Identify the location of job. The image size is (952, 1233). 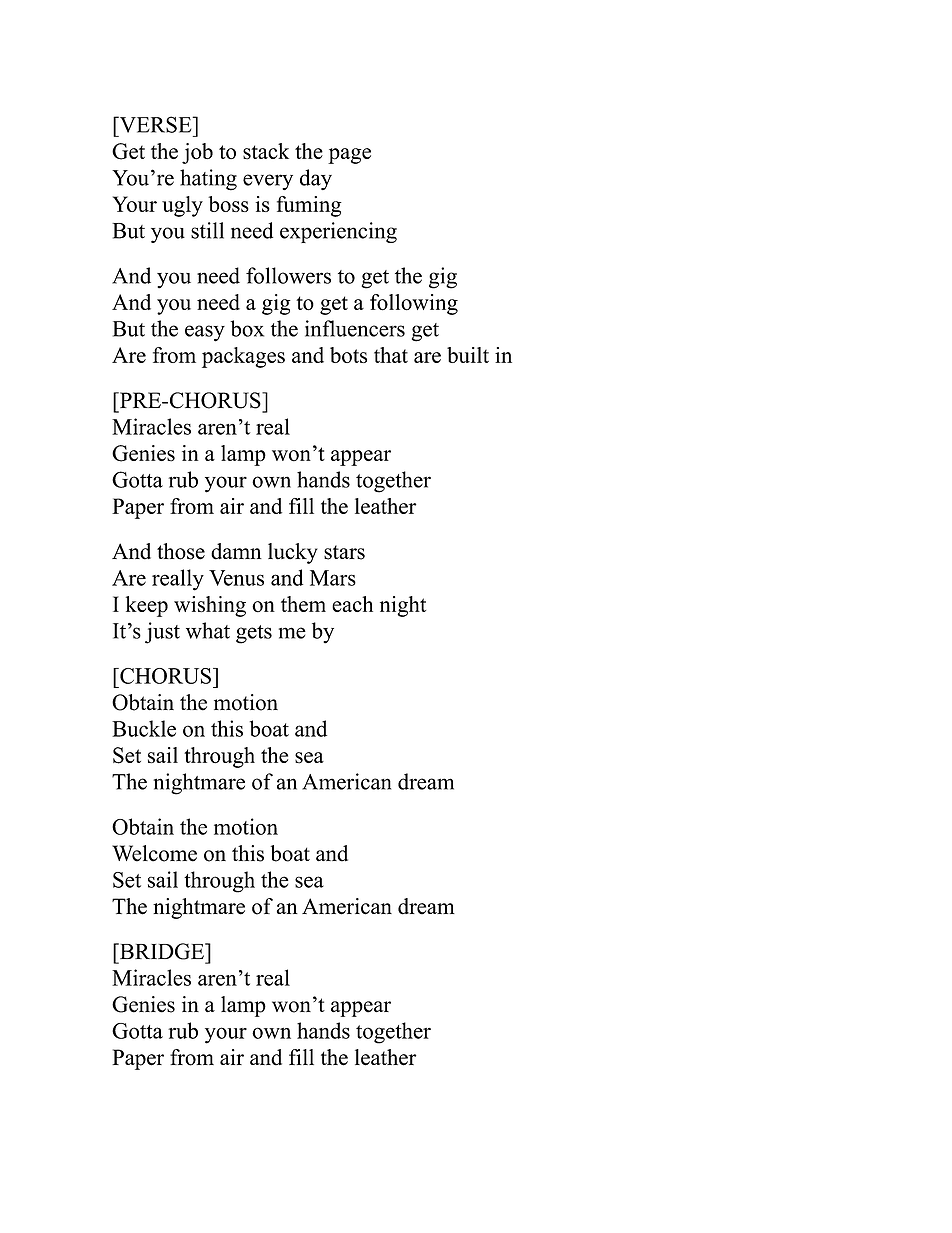
(197, 153).
